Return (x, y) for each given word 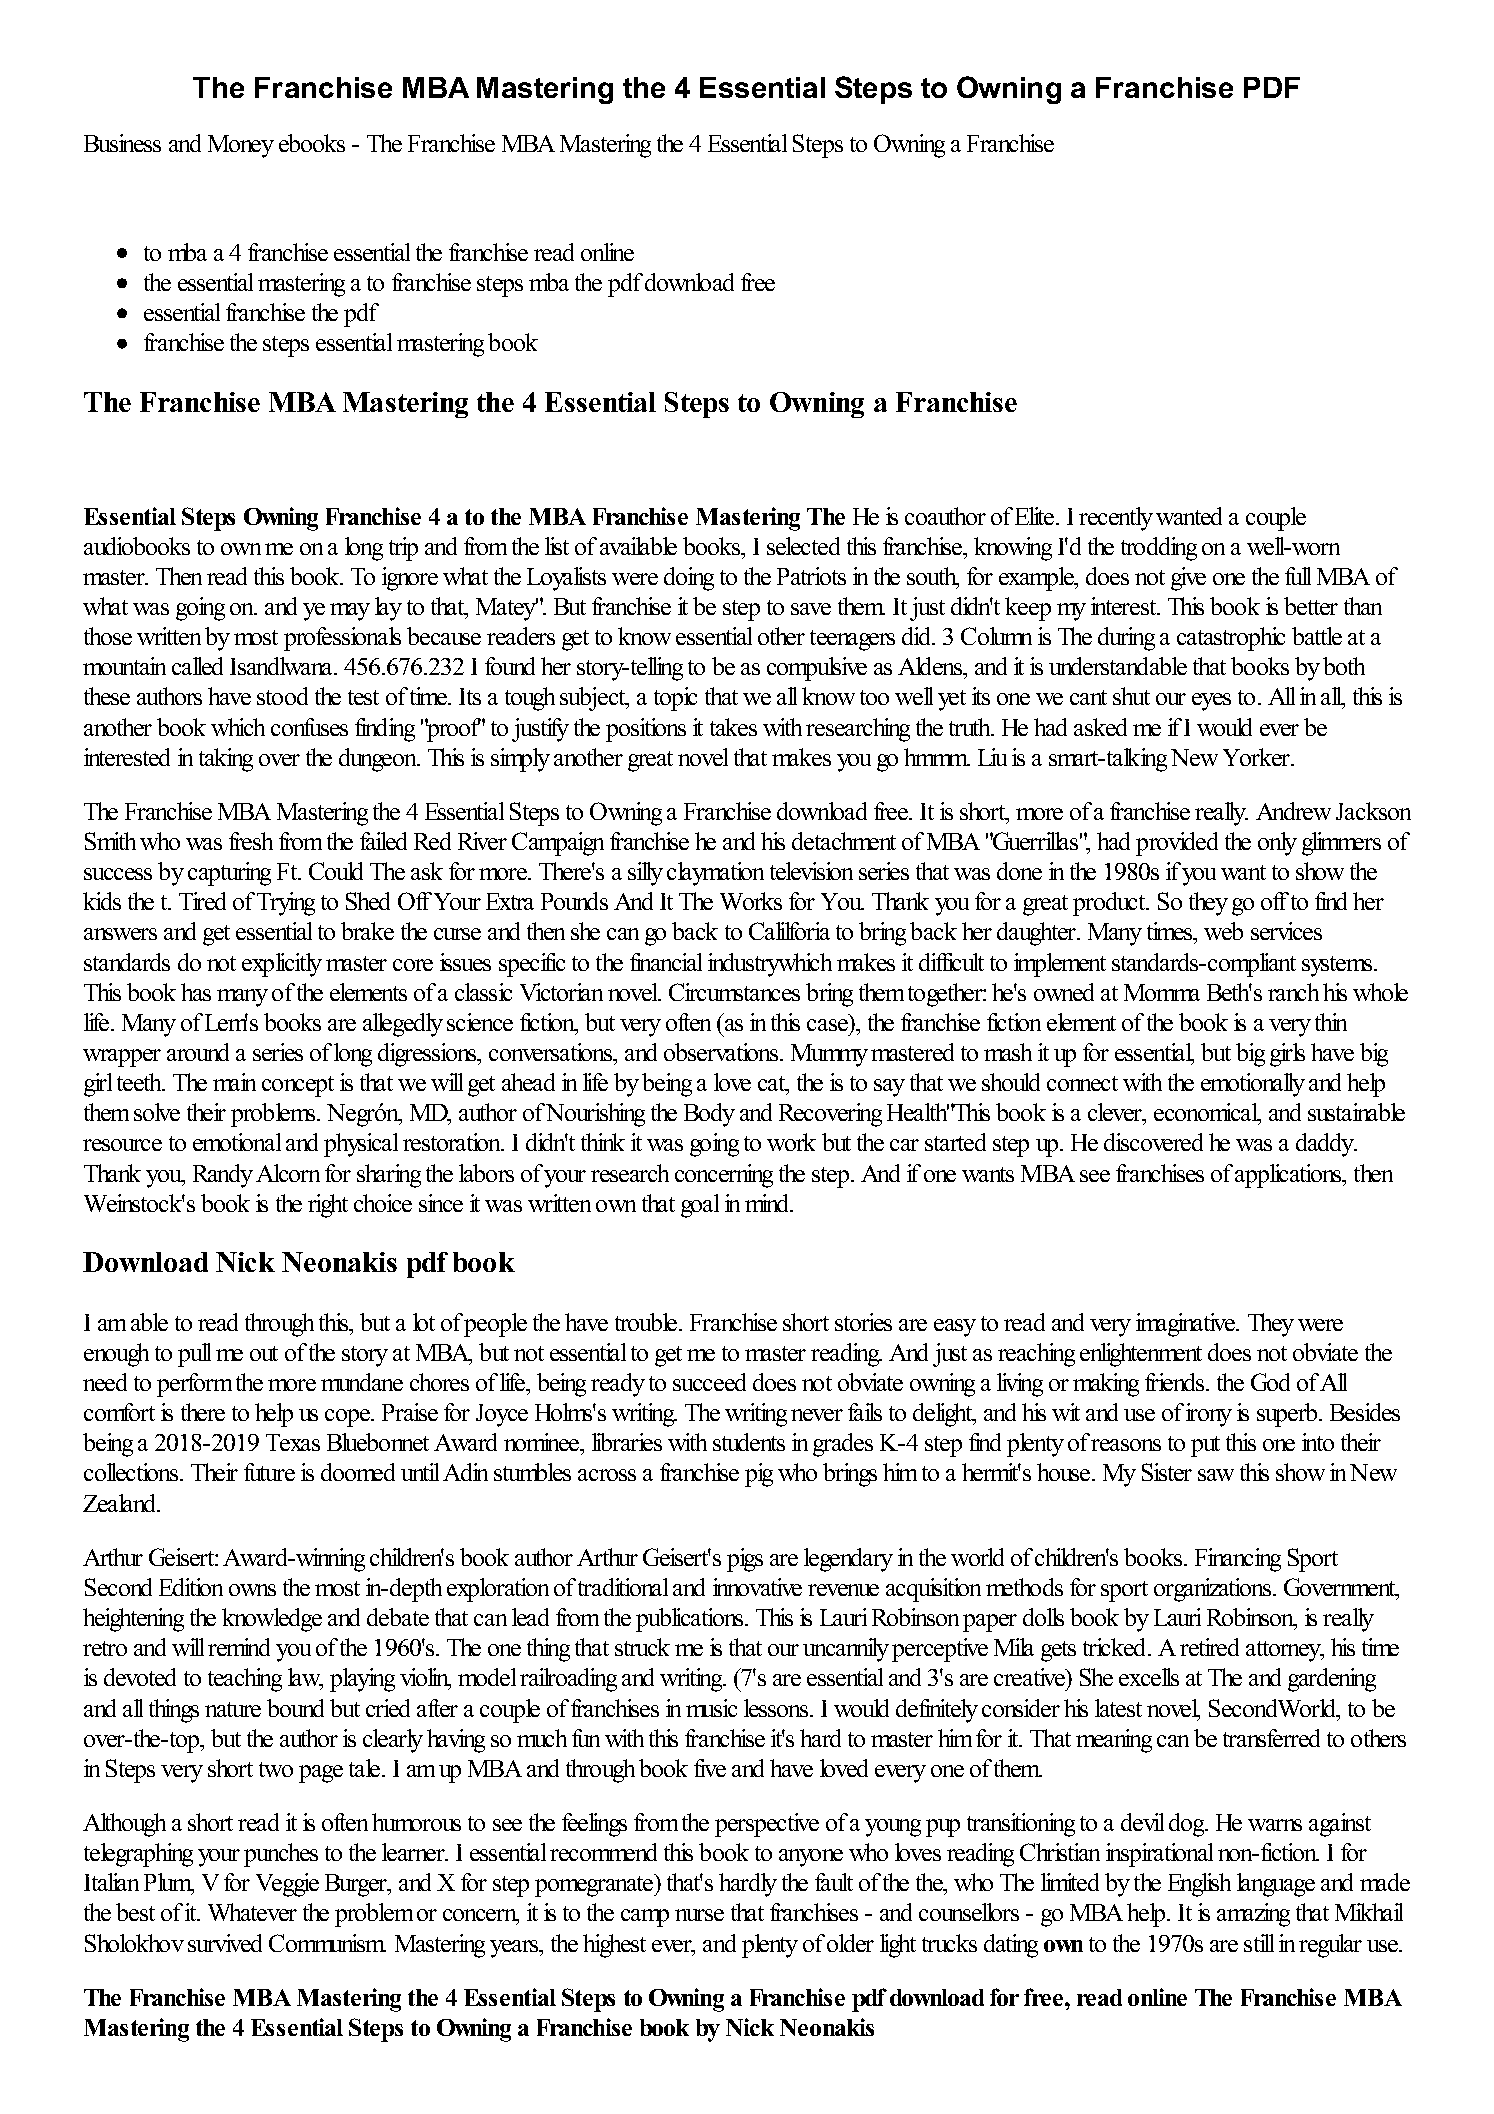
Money (241, 146)
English (1199, 1885)
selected (803, 546)
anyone (811, 1858)
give (1188, 579)
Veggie (287, 1885)
